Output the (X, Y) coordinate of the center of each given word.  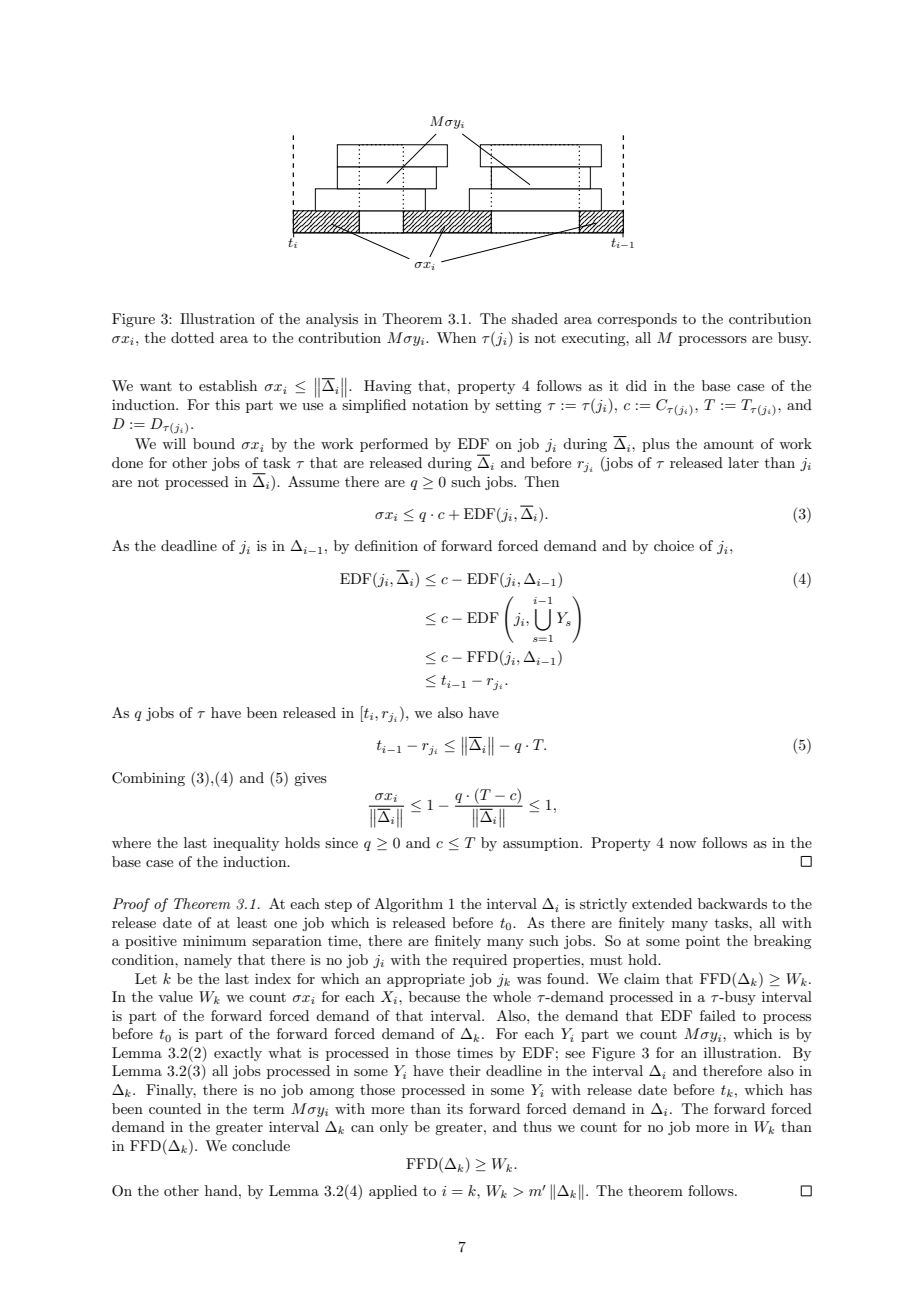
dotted (192, 337)
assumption (542, 844)
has (801, 1089)
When (456, 337)
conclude (261, 1145)
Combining (148, 779)
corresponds (637, 320)
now (683, 844)
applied (393, 1192)
